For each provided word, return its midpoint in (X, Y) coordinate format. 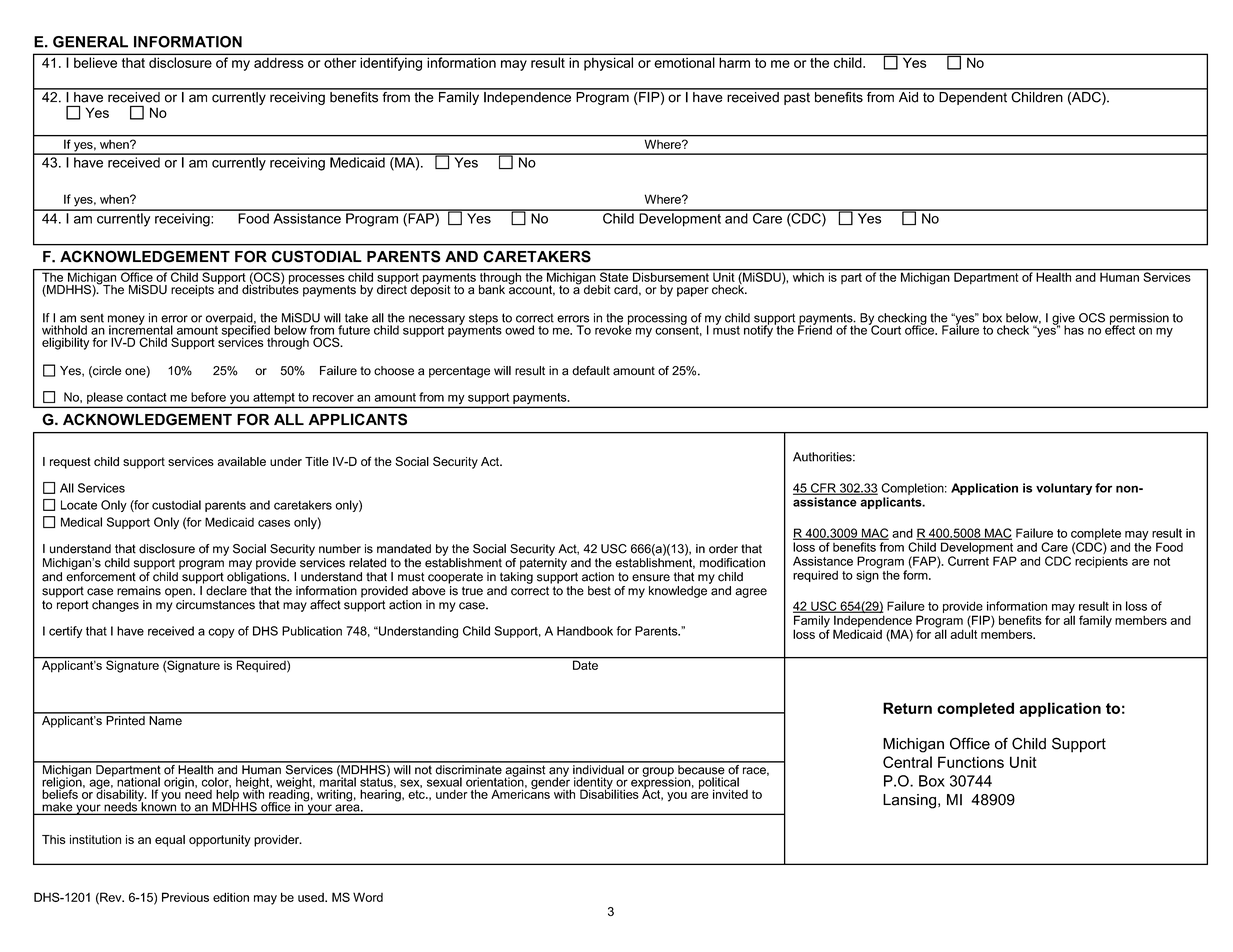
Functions (971, 762)
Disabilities (609, 793)
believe (95, 62)
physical (608, 64)
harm (735, 63)
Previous (185, 897)
